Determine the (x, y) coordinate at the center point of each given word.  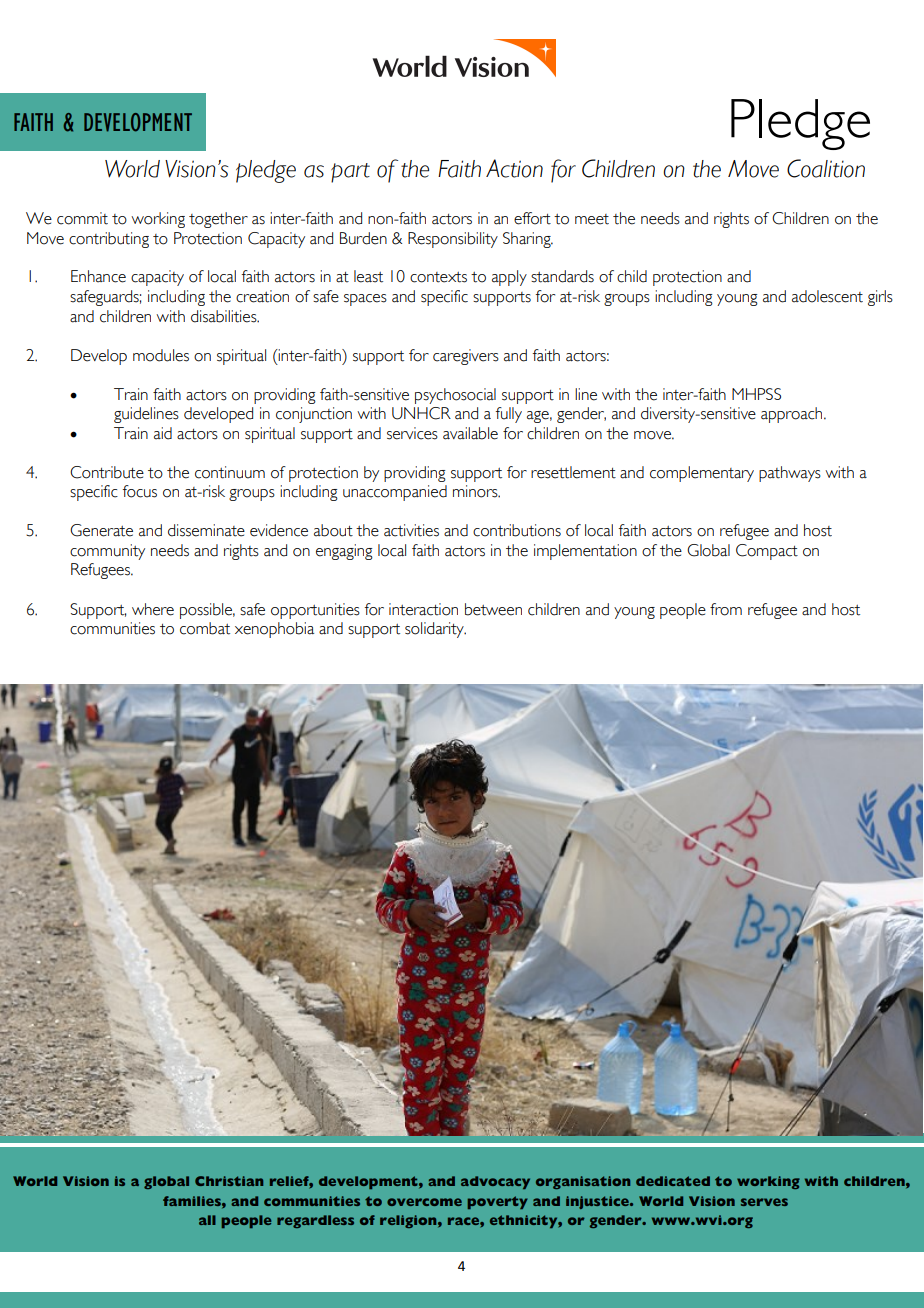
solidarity (435, 630)
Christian (229, 1181)
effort (532, 218)
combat (205, 628)
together (218, 220)
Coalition (826, 168)
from (726, 609)
